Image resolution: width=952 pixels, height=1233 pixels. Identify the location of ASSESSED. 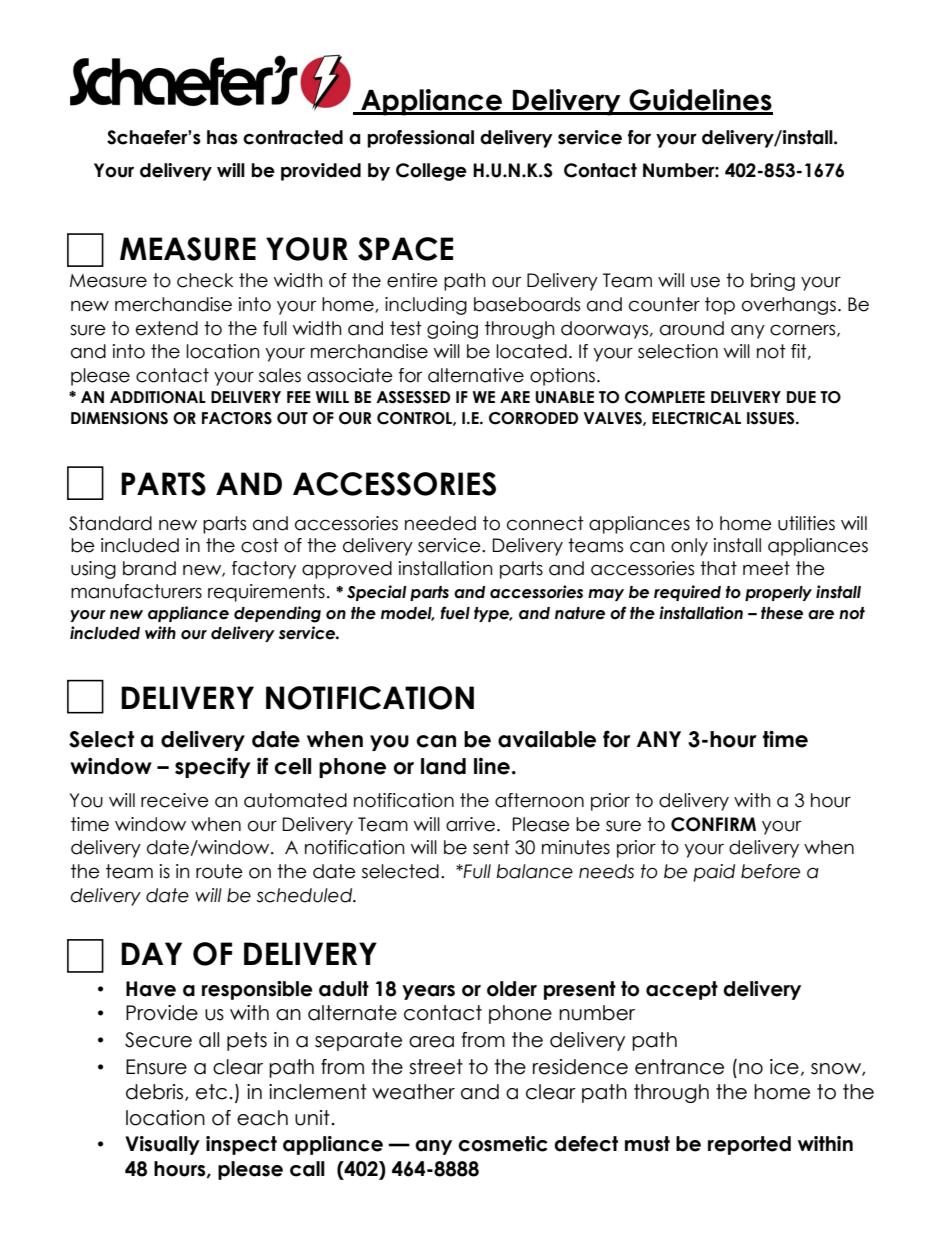
(413, 397).
